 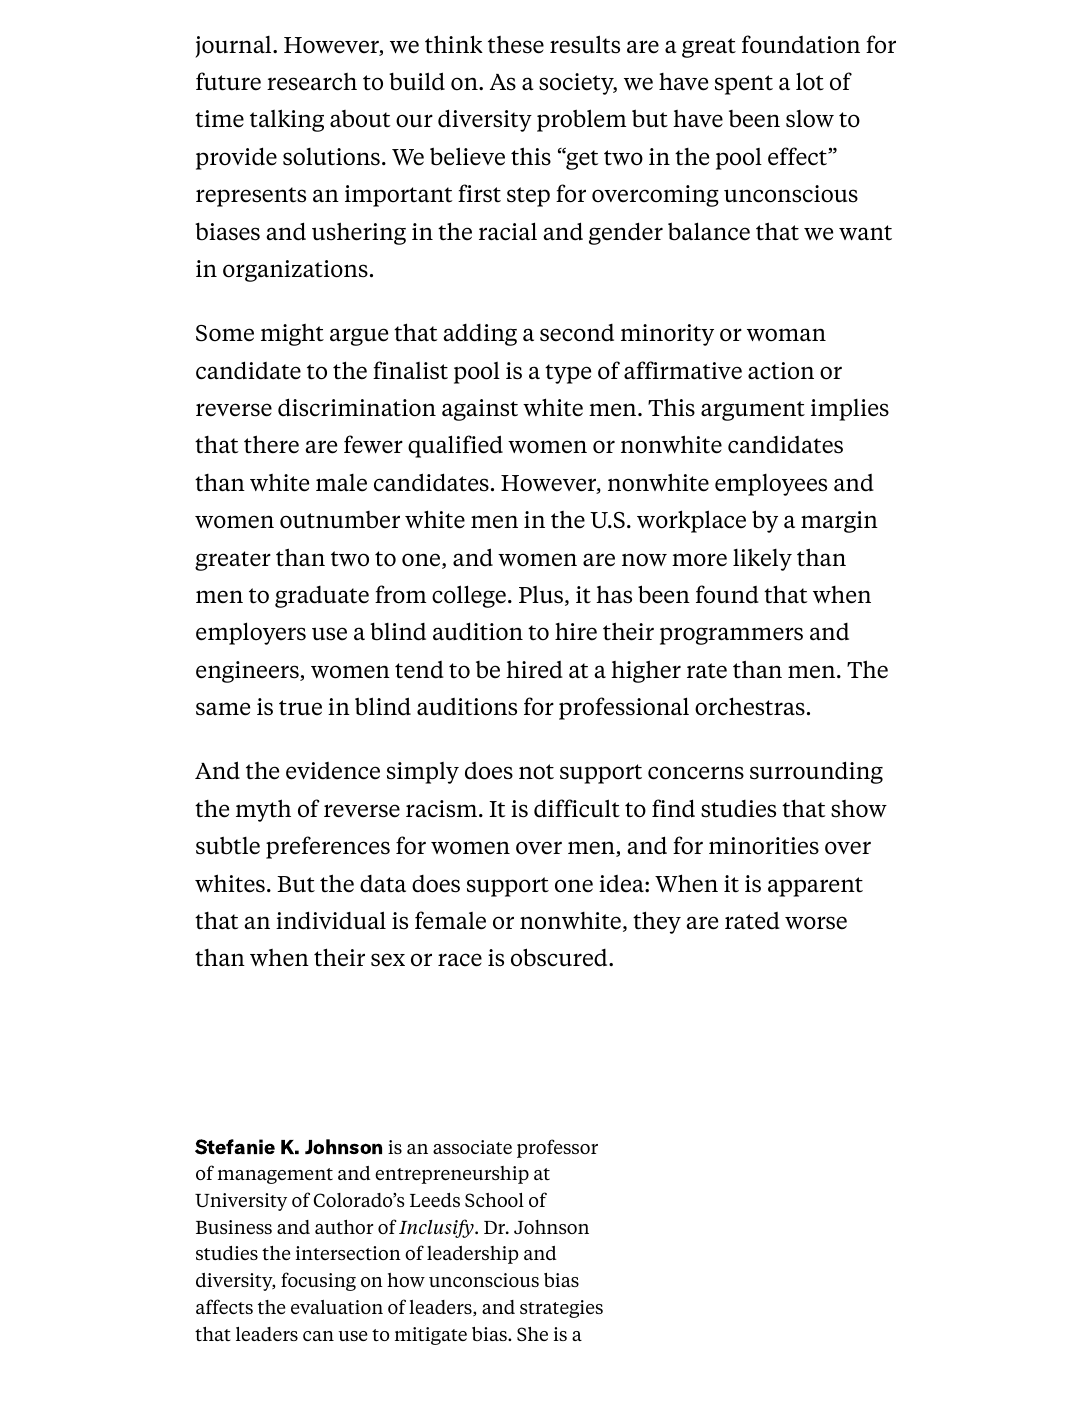 I want to click on lot, so click(x=810, y=81).
